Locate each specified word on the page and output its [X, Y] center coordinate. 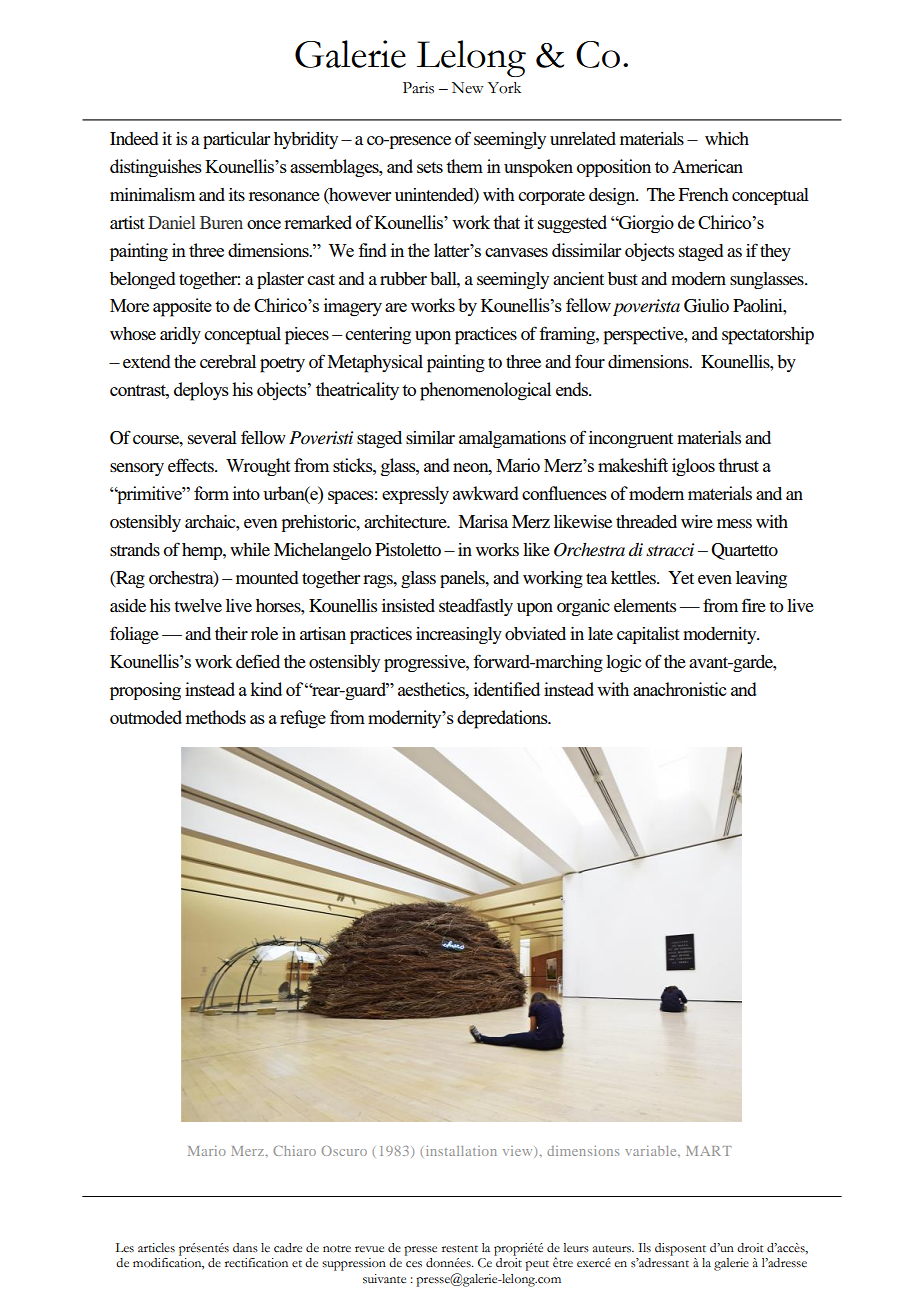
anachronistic [679, 689]
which [727, 138]
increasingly [459, 635]
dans [245, 1247]
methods [215, 717]
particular [236, 140]
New [468, 88]
